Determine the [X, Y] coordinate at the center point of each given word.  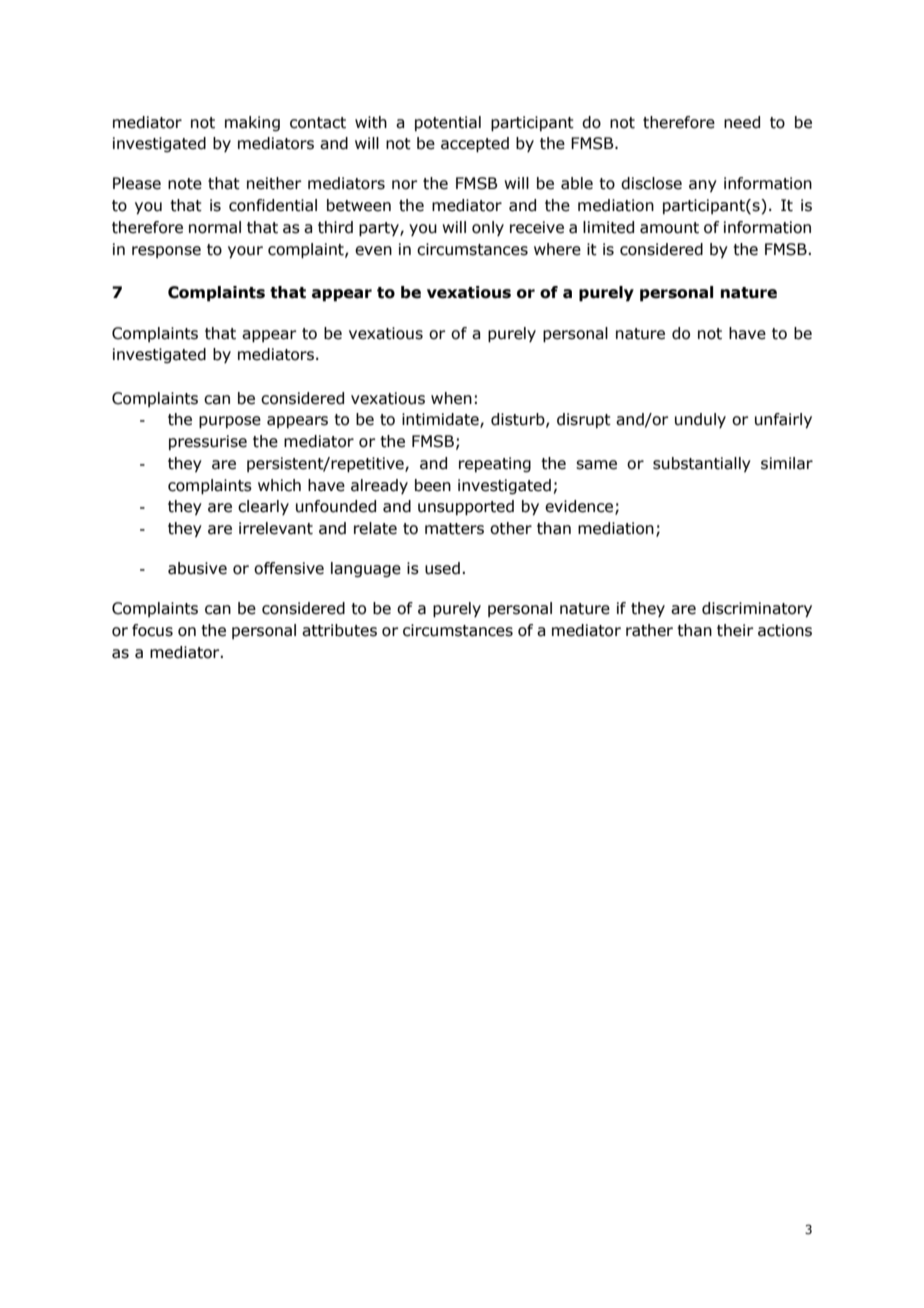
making [252, 123]
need [742, 122]
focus [152, 630]
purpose [230, 422]
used [442, 568]
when [451, 398]
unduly [700, 420]
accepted [475, 145]
